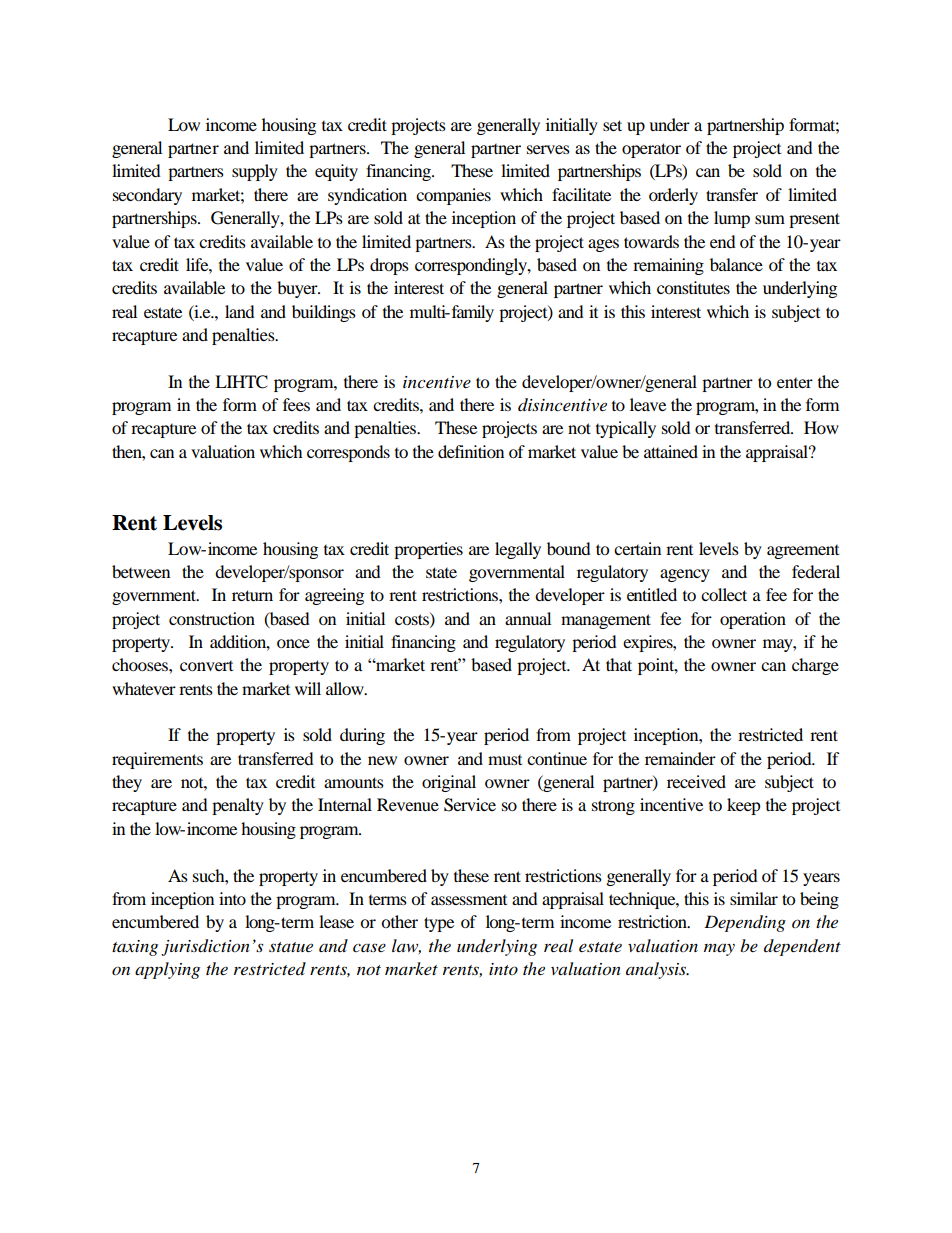  I want to click on agreement, so click(803, 552).
